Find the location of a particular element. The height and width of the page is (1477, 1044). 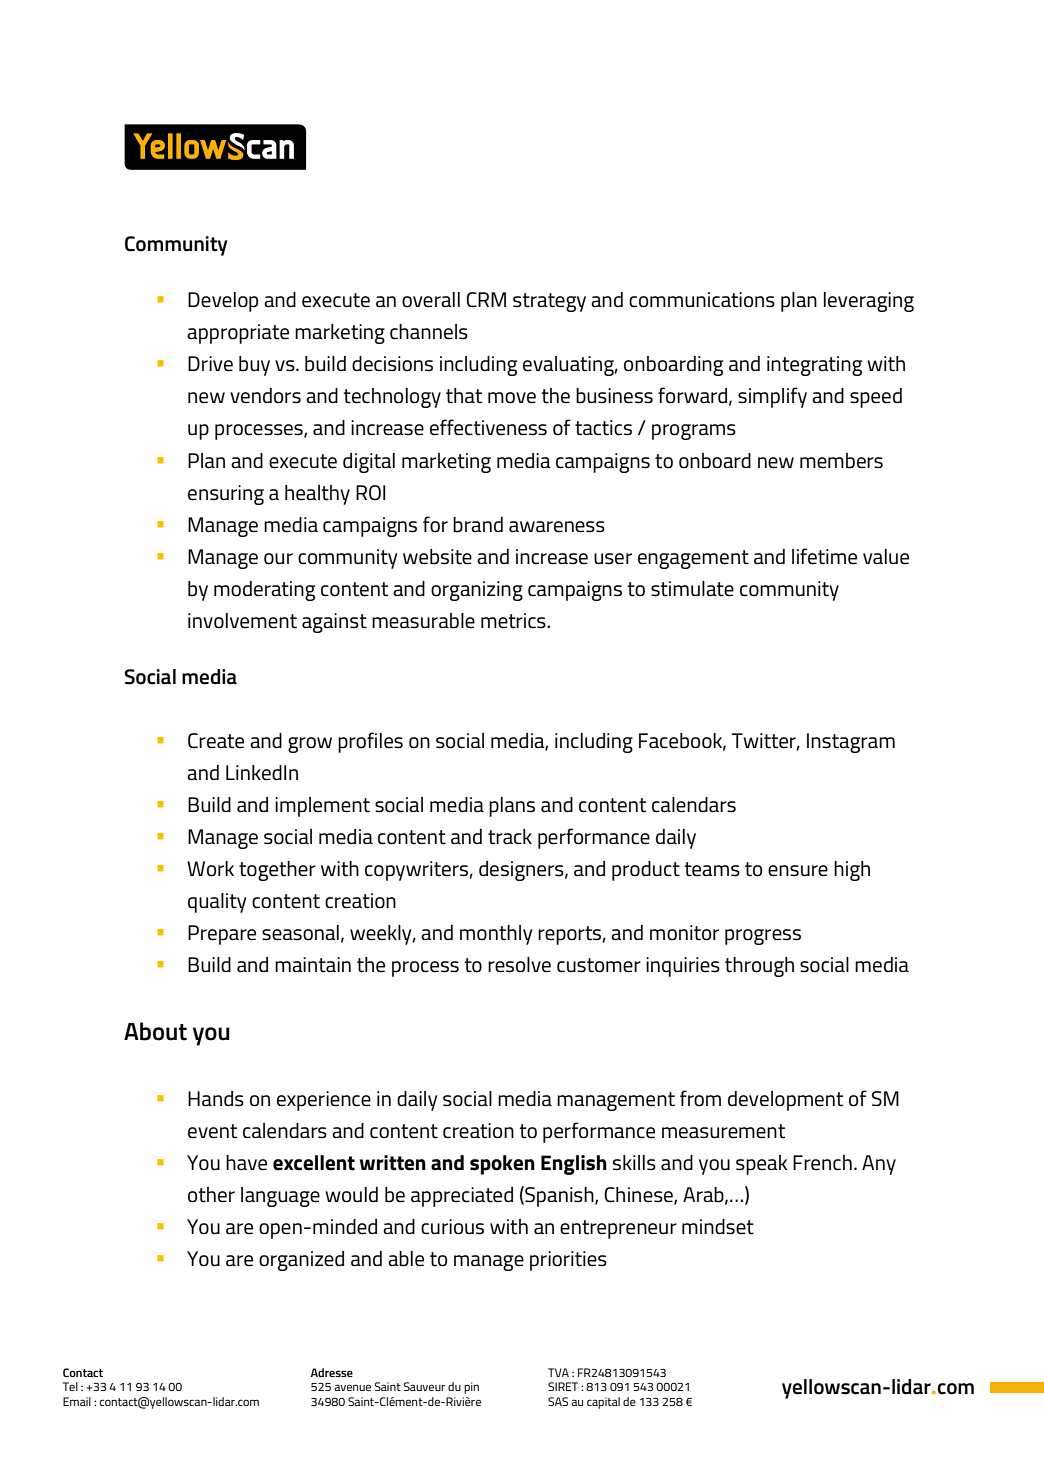

spoken is located at coordinates (502, 1165).
